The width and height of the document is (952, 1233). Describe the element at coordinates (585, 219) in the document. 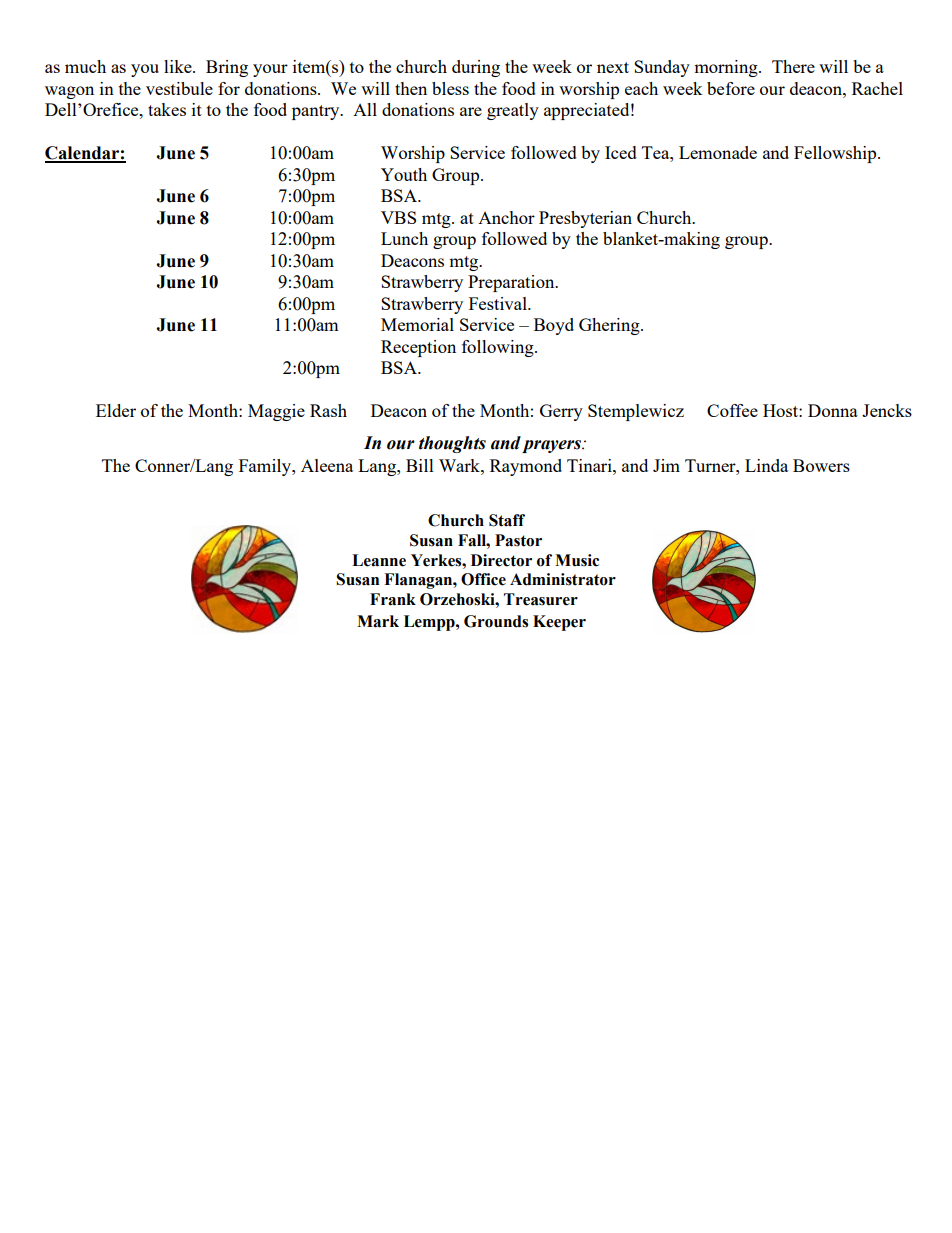

I see `Presbyterian` at that location.
